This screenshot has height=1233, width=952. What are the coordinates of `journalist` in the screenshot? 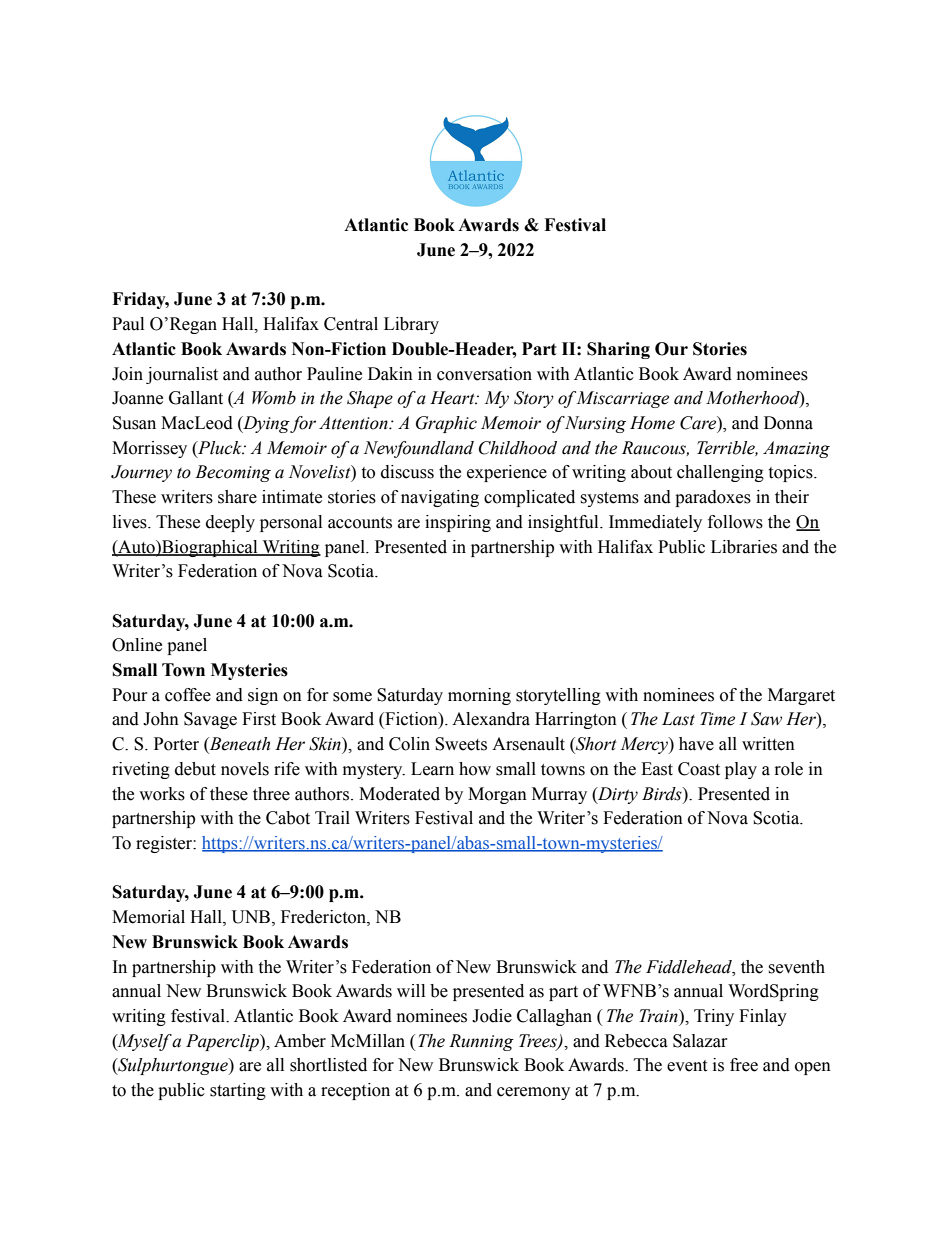 It's located at (182, 375).
